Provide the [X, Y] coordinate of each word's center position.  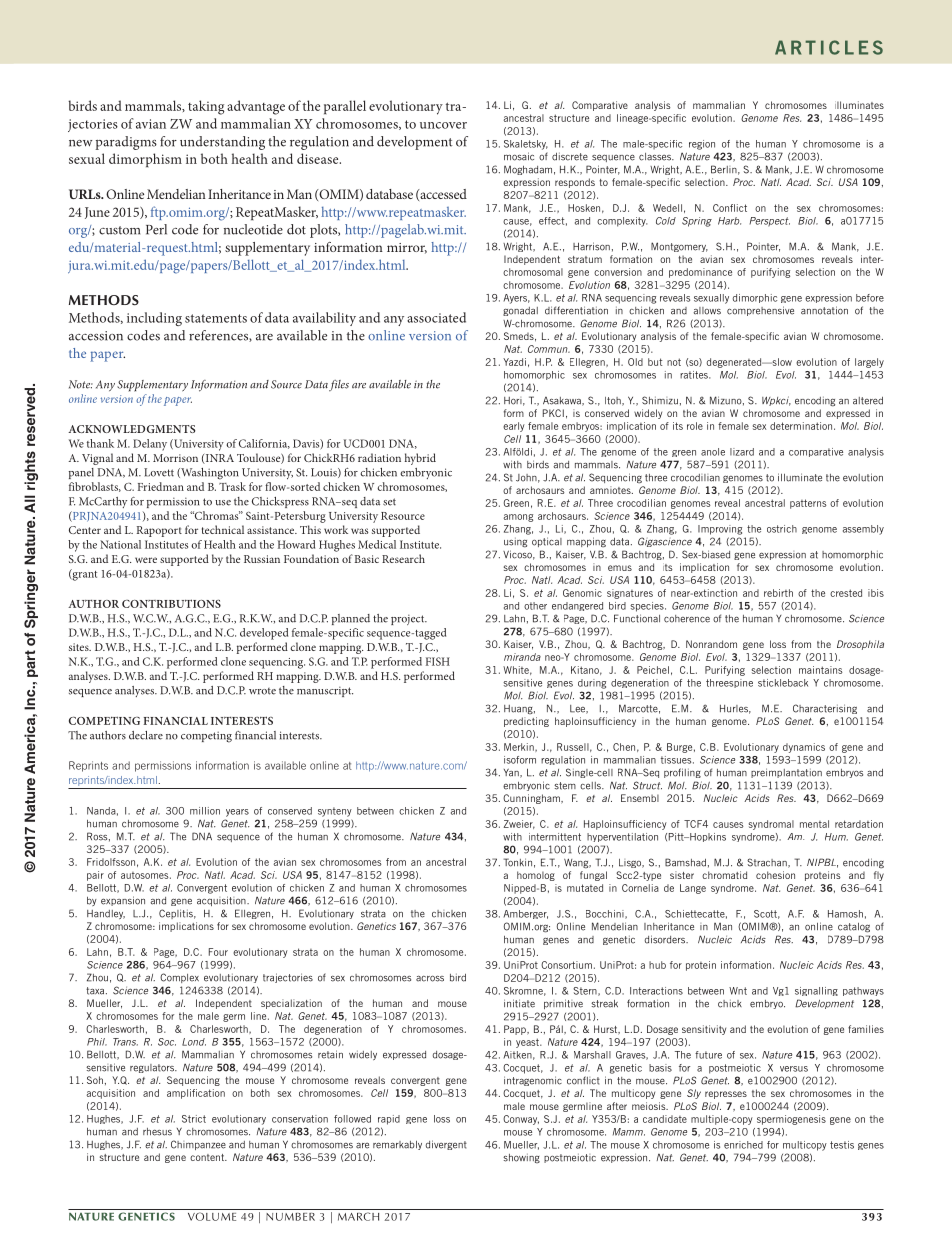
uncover [443, 125]
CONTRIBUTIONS [171, 603]
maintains [821, 670]
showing [521, 1158]
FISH [438, 661]
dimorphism [145, 160]
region [702, 145]
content [208, 1157]
